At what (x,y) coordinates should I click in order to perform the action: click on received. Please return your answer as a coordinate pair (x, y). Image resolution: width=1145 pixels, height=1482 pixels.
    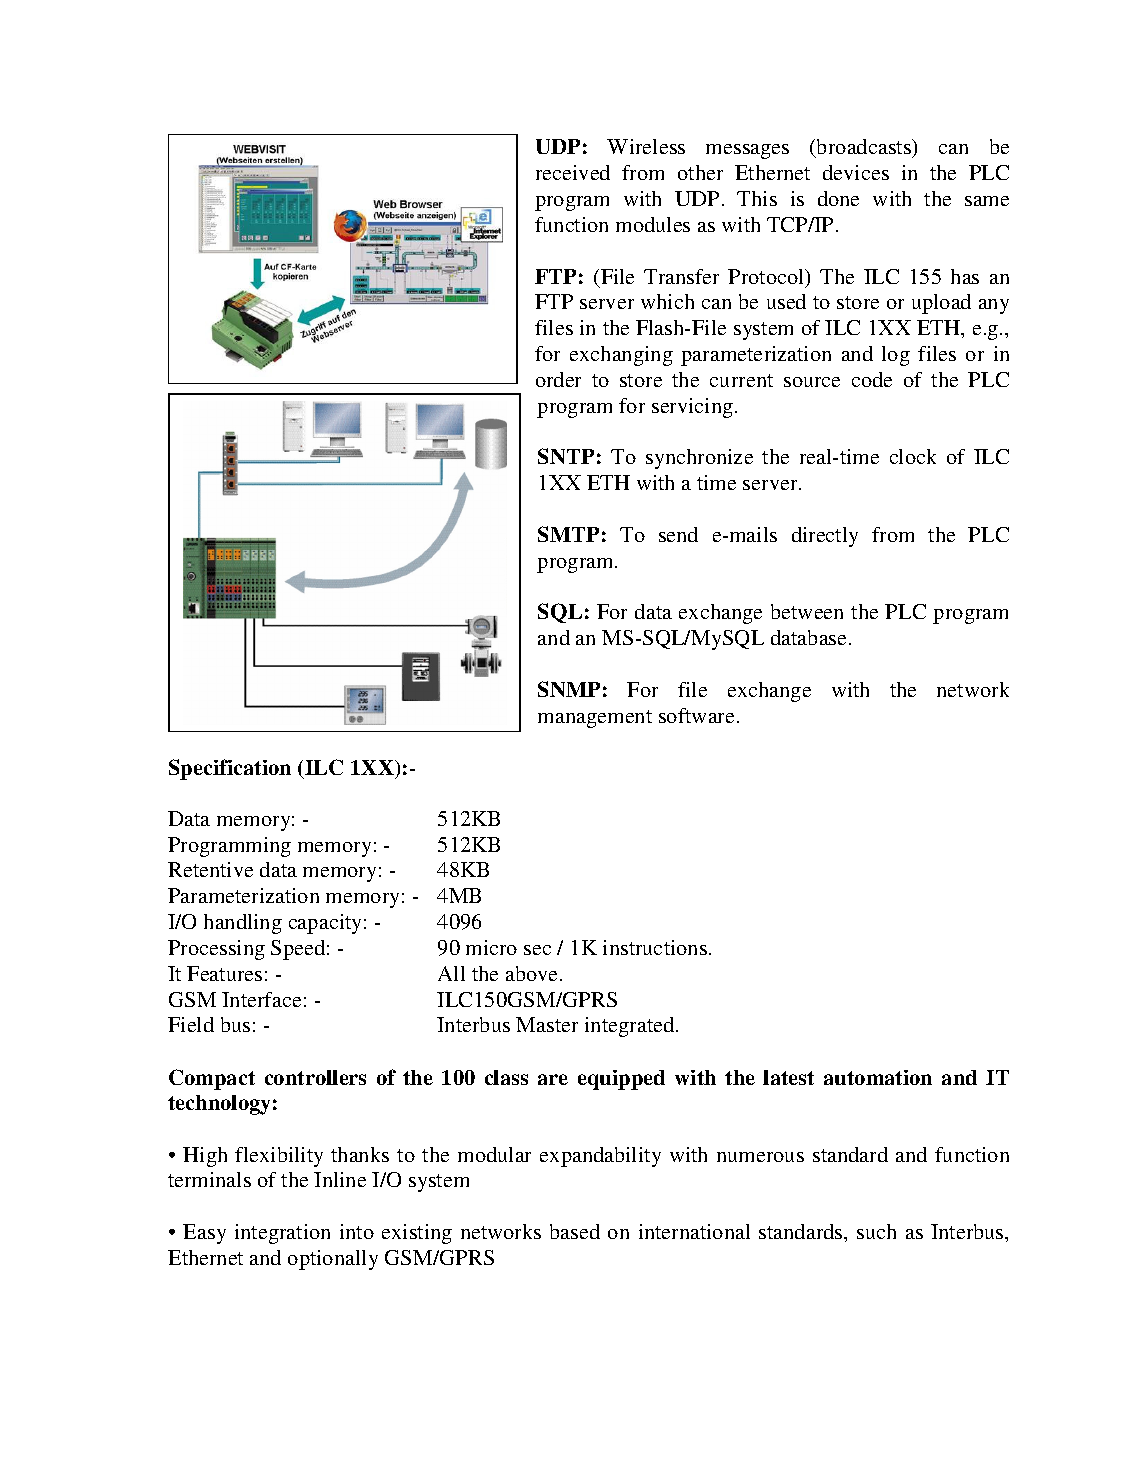
    Looking at the image, I should click on (573, 172).
